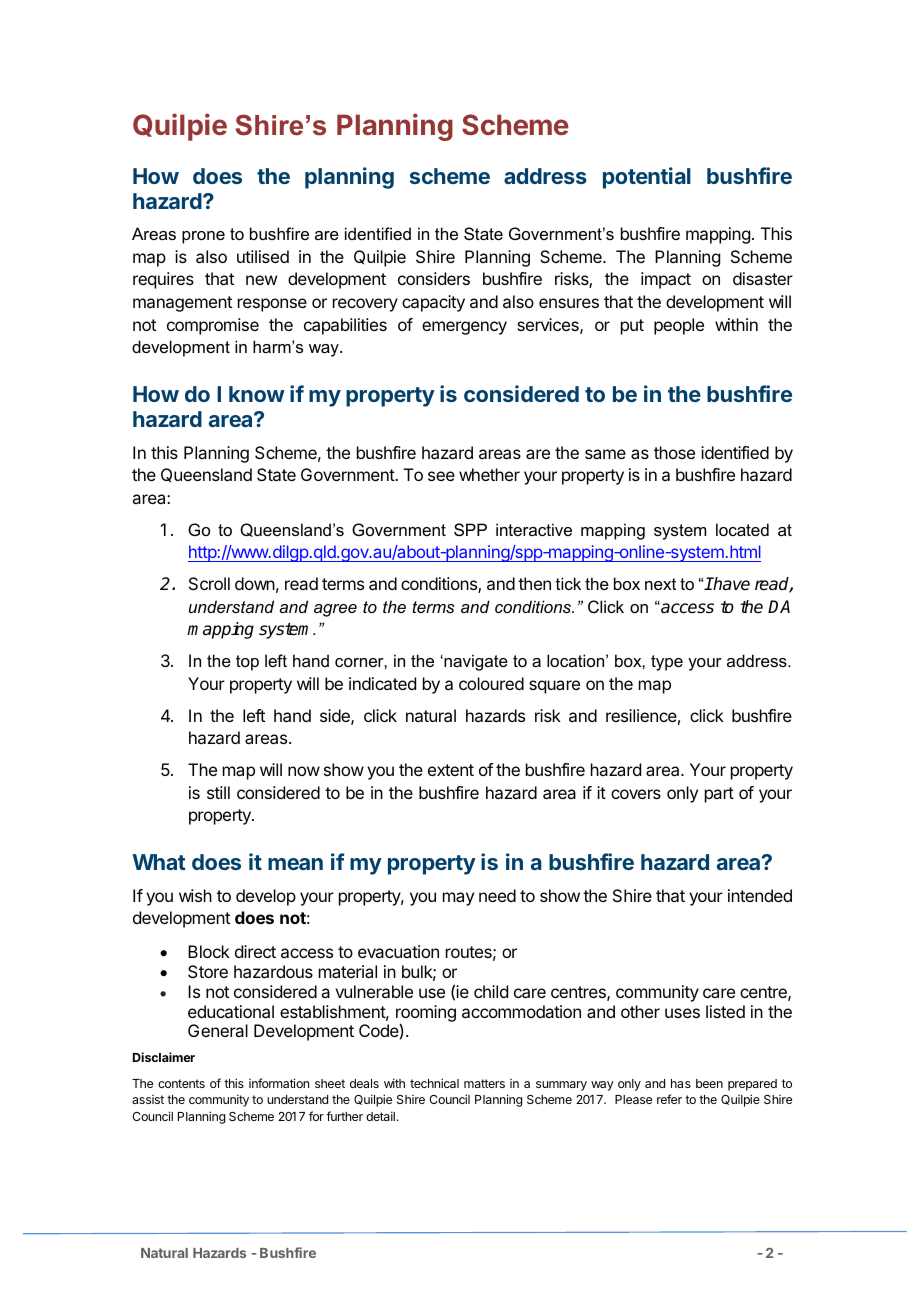  Describe the element at coordinates (719, 795) in the image. I see `part` at that location.
